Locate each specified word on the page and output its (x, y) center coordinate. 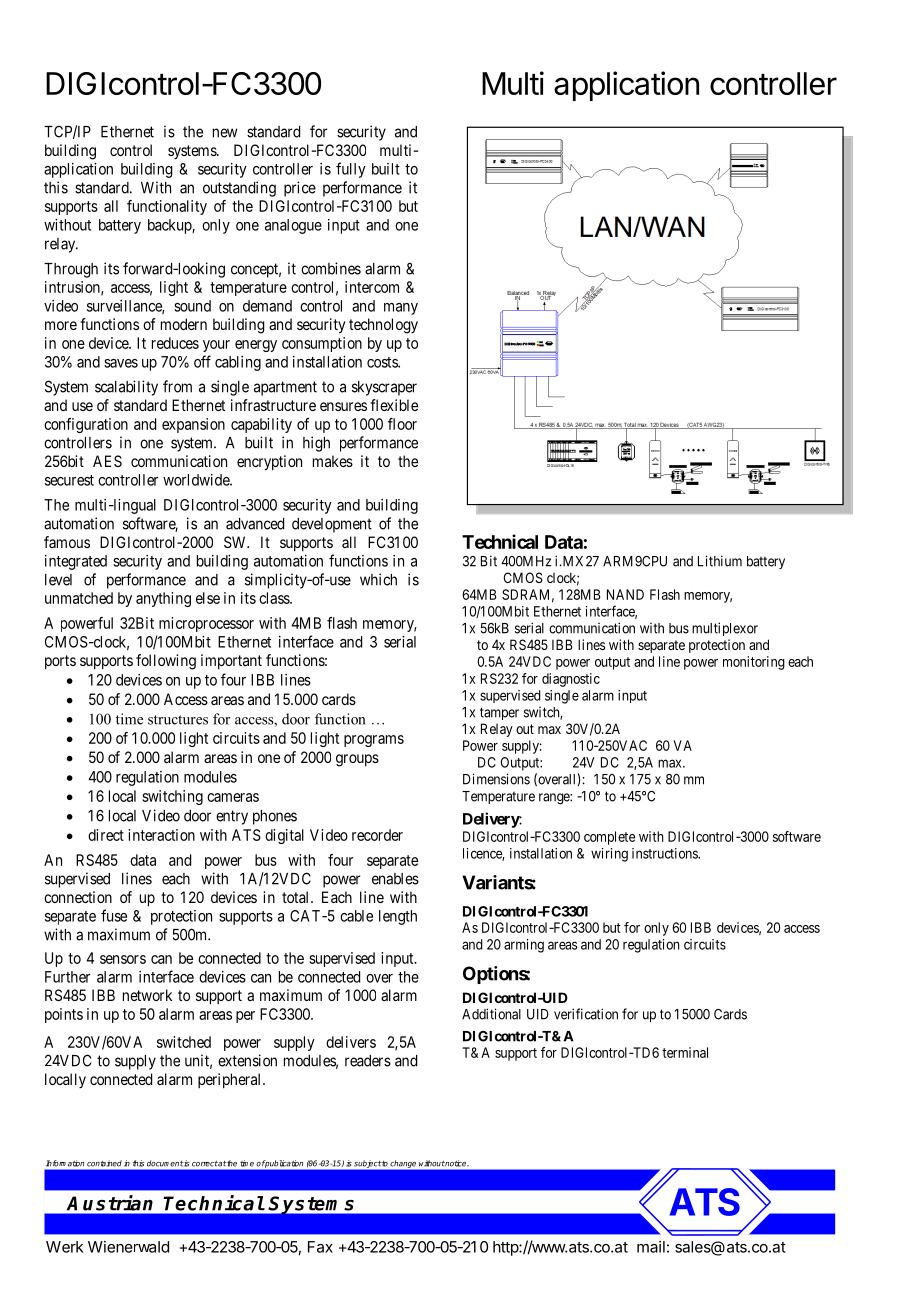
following (166, 662)
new (225, 133)
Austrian (110, 1203)
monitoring (754, 663)
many (401, 309)
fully (351, 170)
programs (374, 741)
